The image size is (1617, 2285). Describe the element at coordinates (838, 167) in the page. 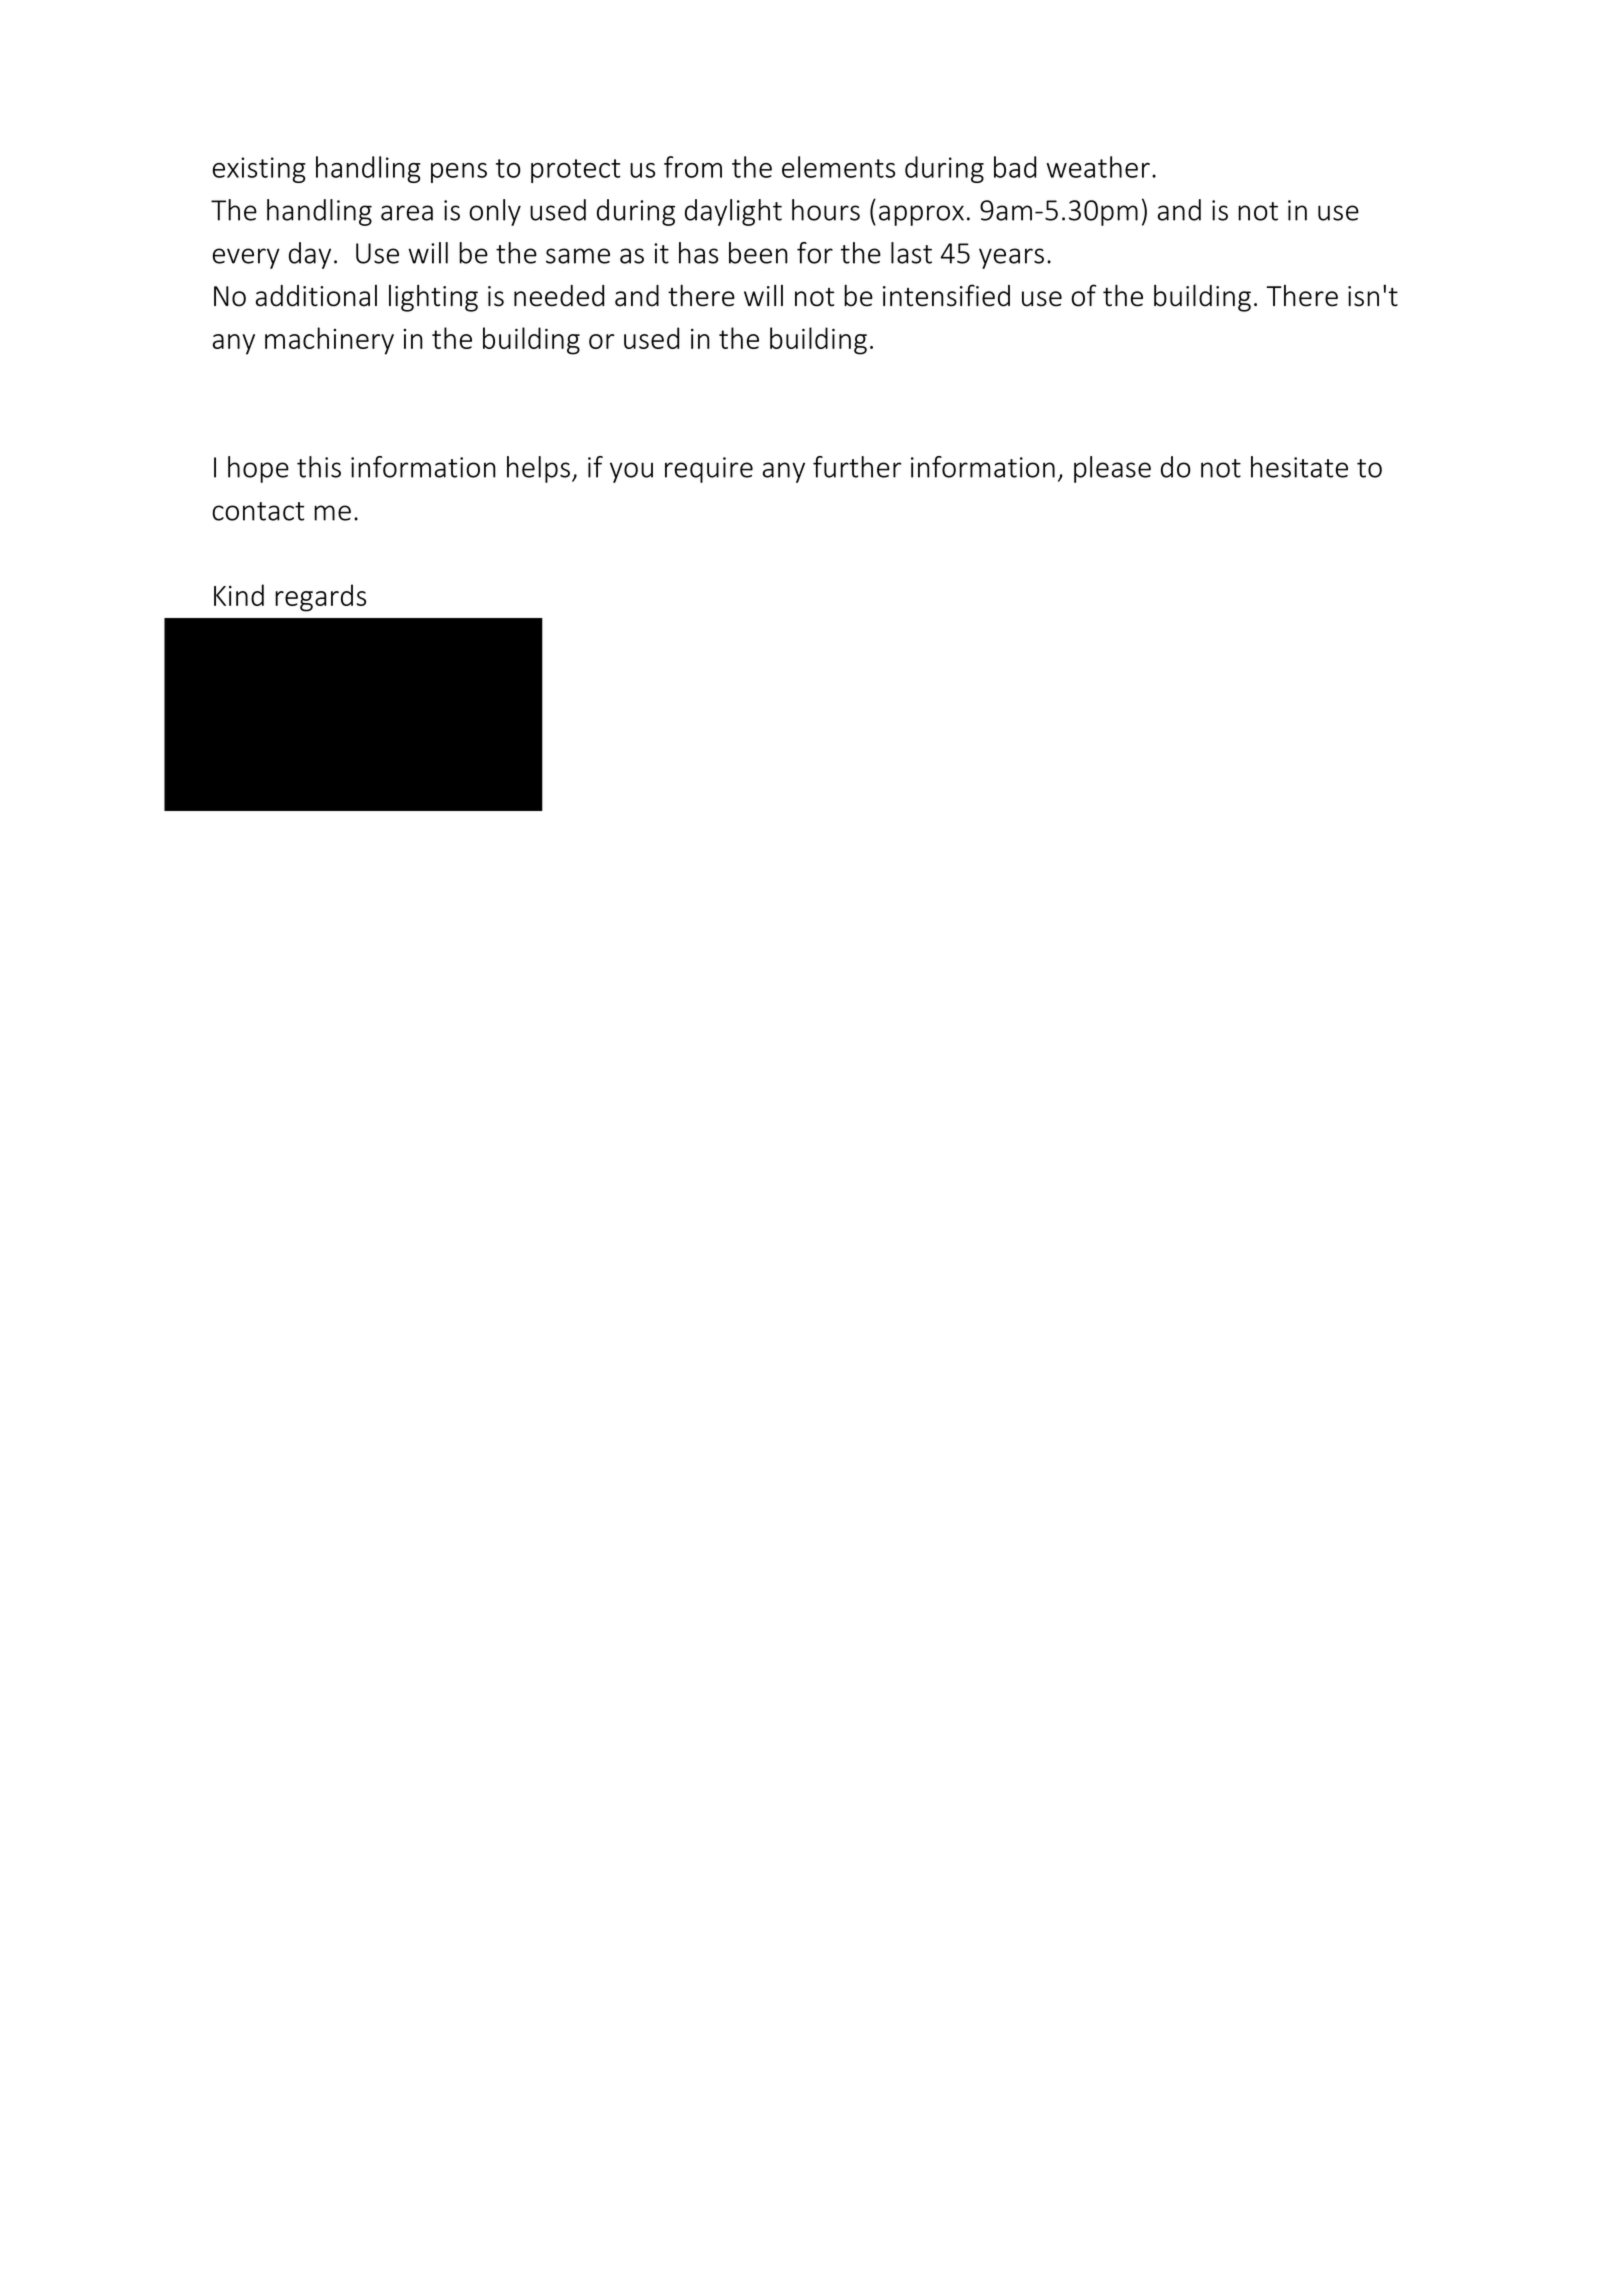

I see `elements` at that location.
